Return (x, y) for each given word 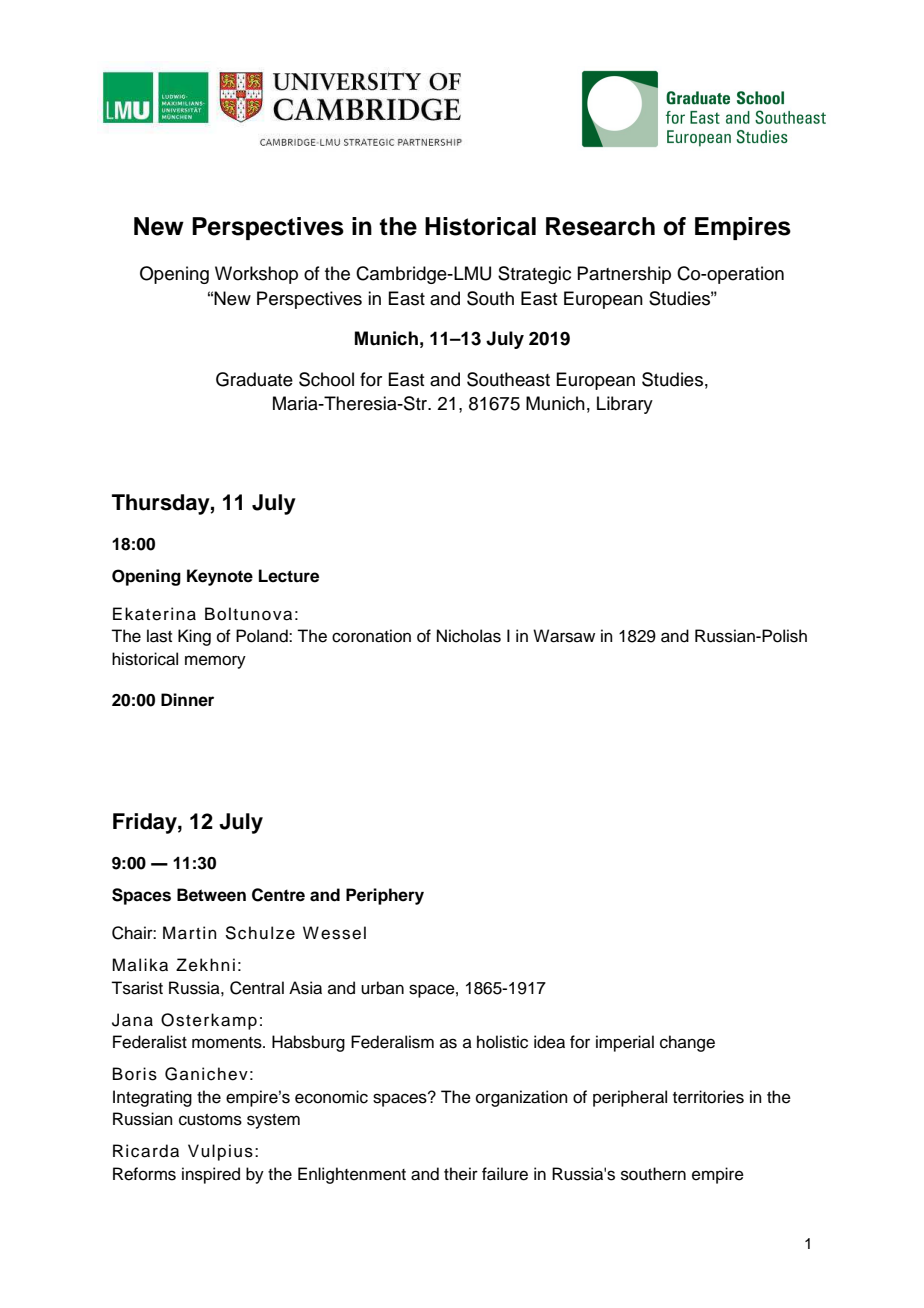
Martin (190, 933)
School (326, 379)
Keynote (220, 577)
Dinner (187, 700)
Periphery (385, 896)
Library (625, 405)
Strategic (534, 275)
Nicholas (469, 636)
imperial (625, 1043)
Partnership (624, 275)
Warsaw (564, 636)
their (461, 1174)
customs (210, 1120)
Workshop (256, 275)
